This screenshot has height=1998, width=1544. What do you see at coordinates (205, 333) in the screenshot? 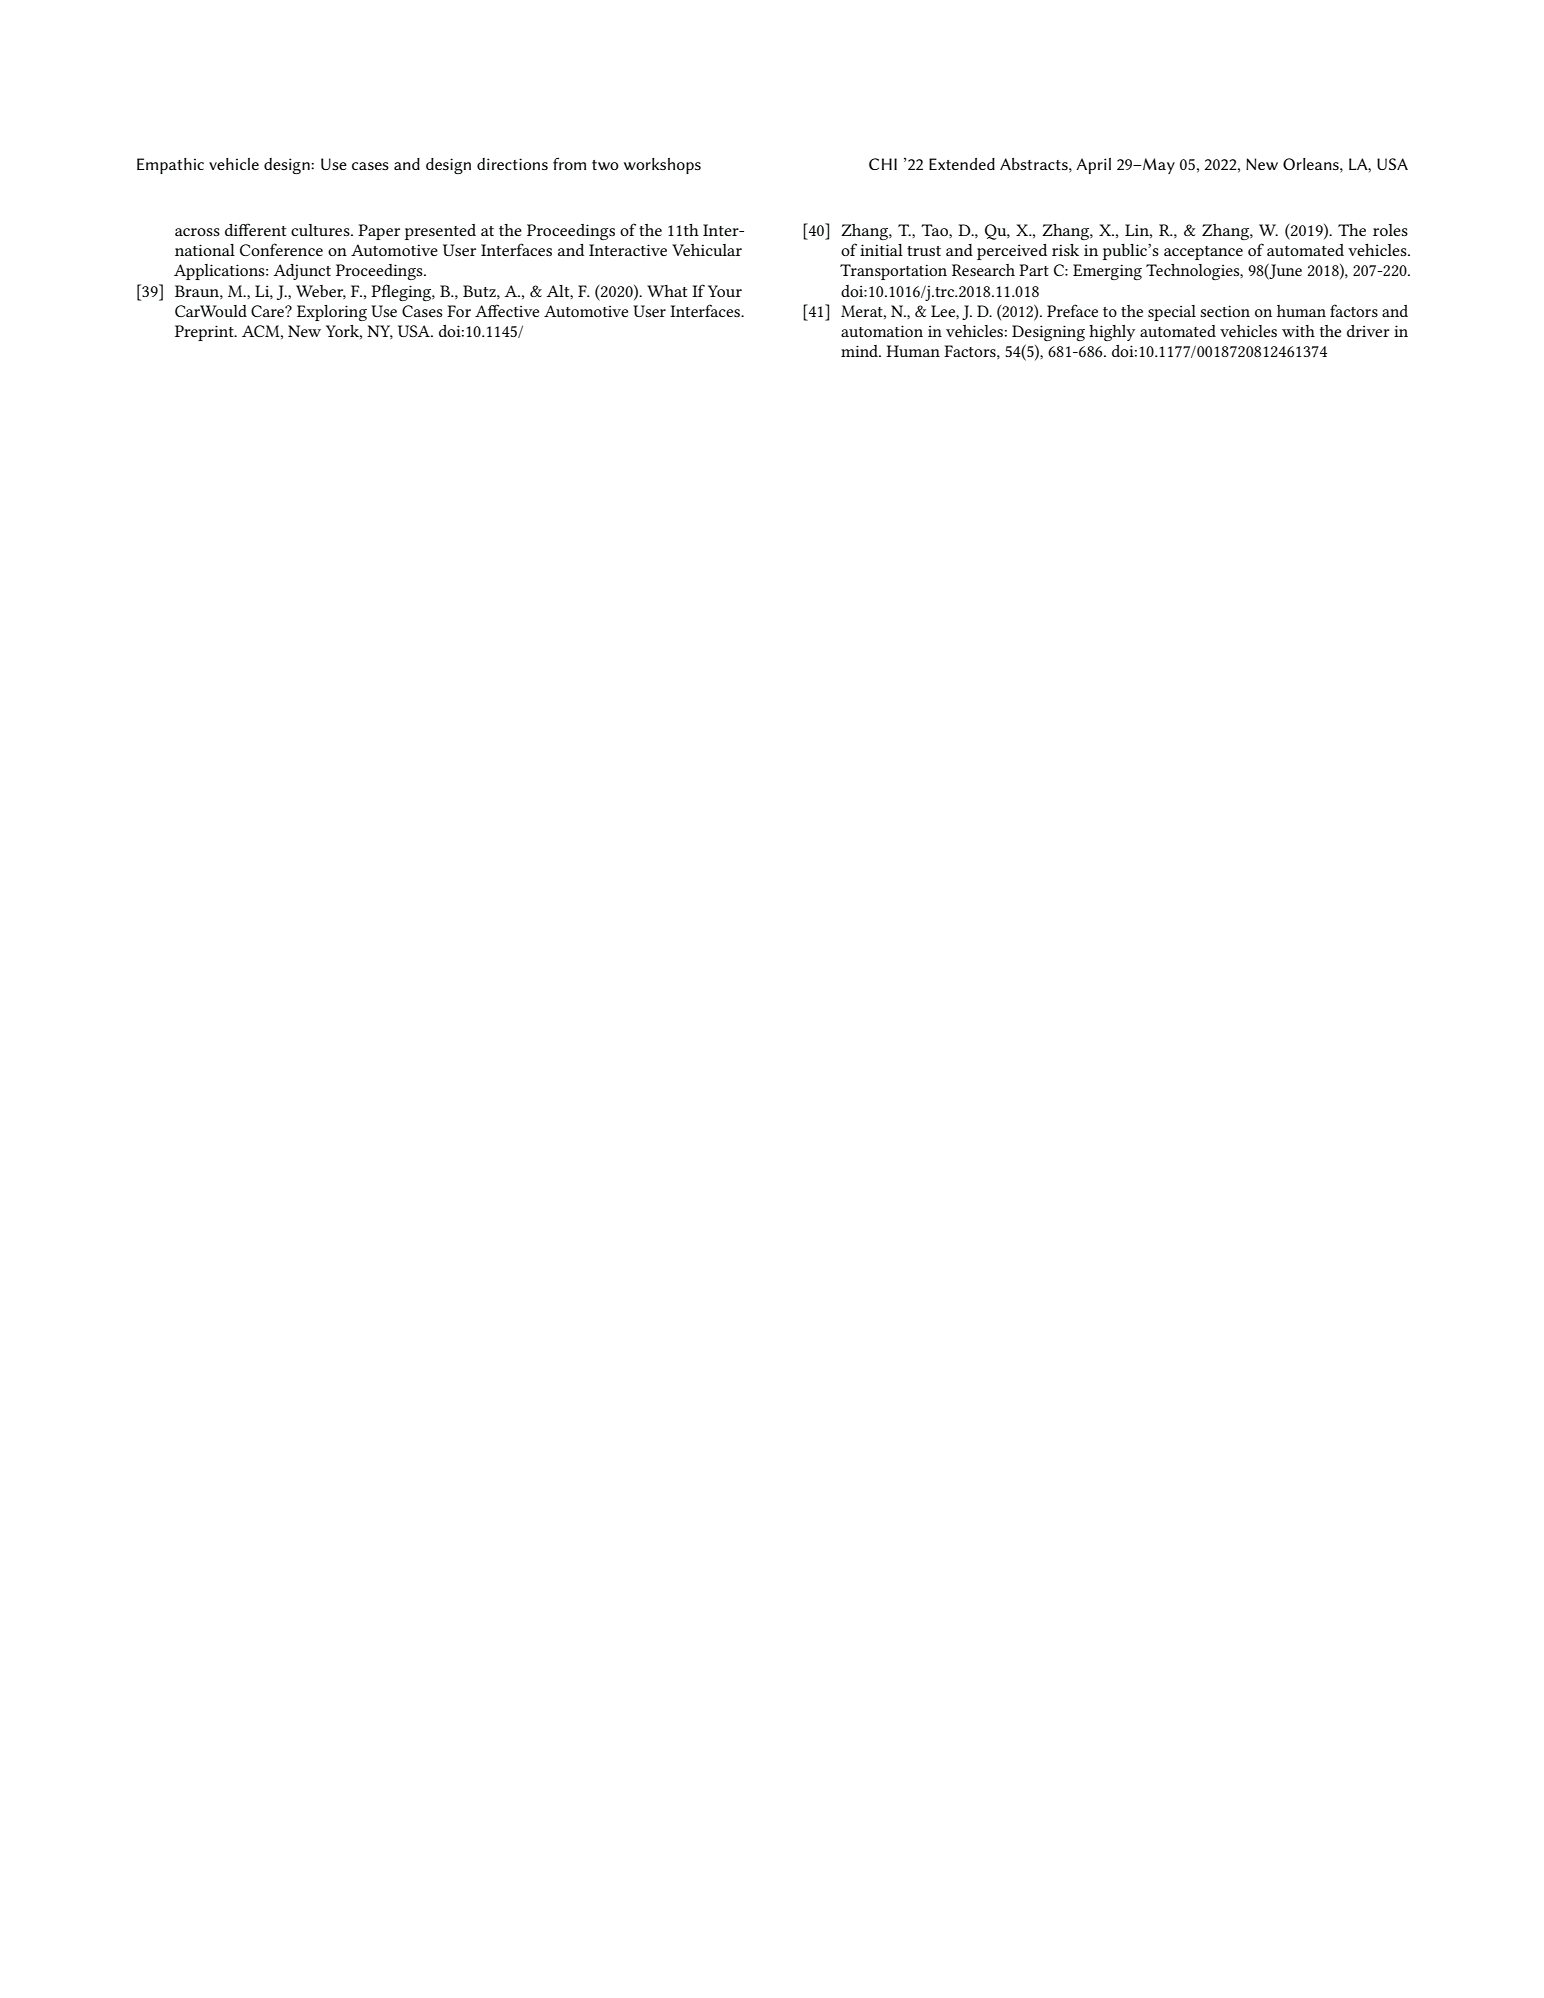
I see `Preprint` at bounding box center [205, 333].
